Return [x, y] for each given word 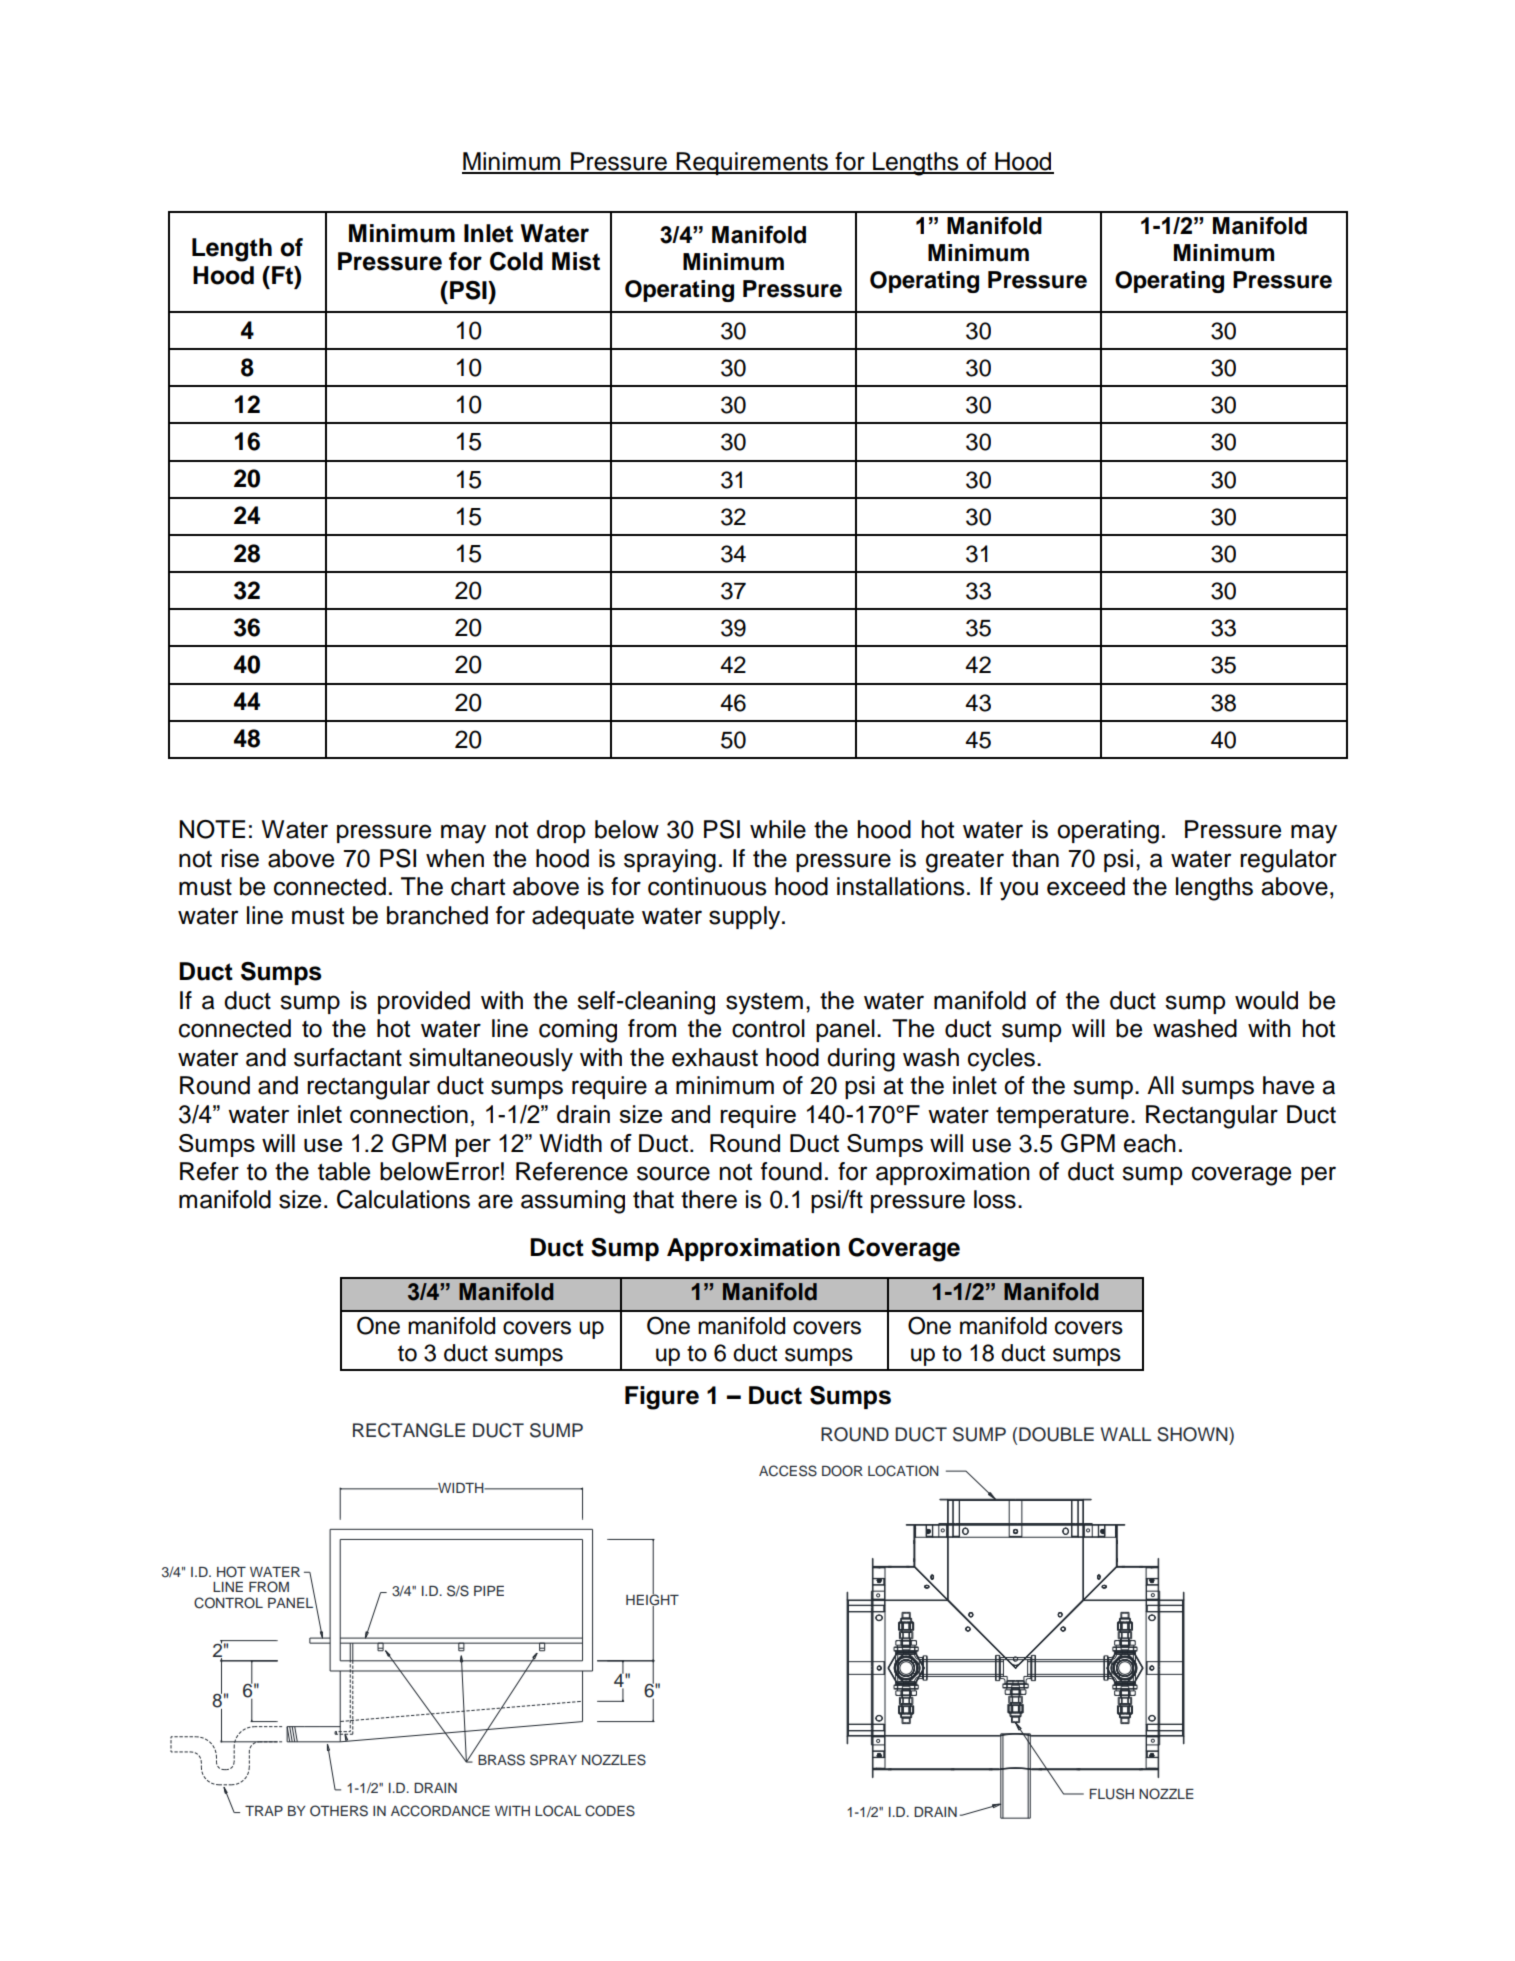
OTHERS [339, 1811]
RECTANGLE [409, 1430]
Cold [516, 261]
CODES [610, 1811]
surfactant [348, 1057]
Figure [662, 1398]
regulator [1288, 861]
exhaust [715, 1057]
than [1035, 858]
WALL [1126, 1434]
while [778, 829]
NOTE [212, 829]
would [1266, 1000]
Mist [576, 261]
